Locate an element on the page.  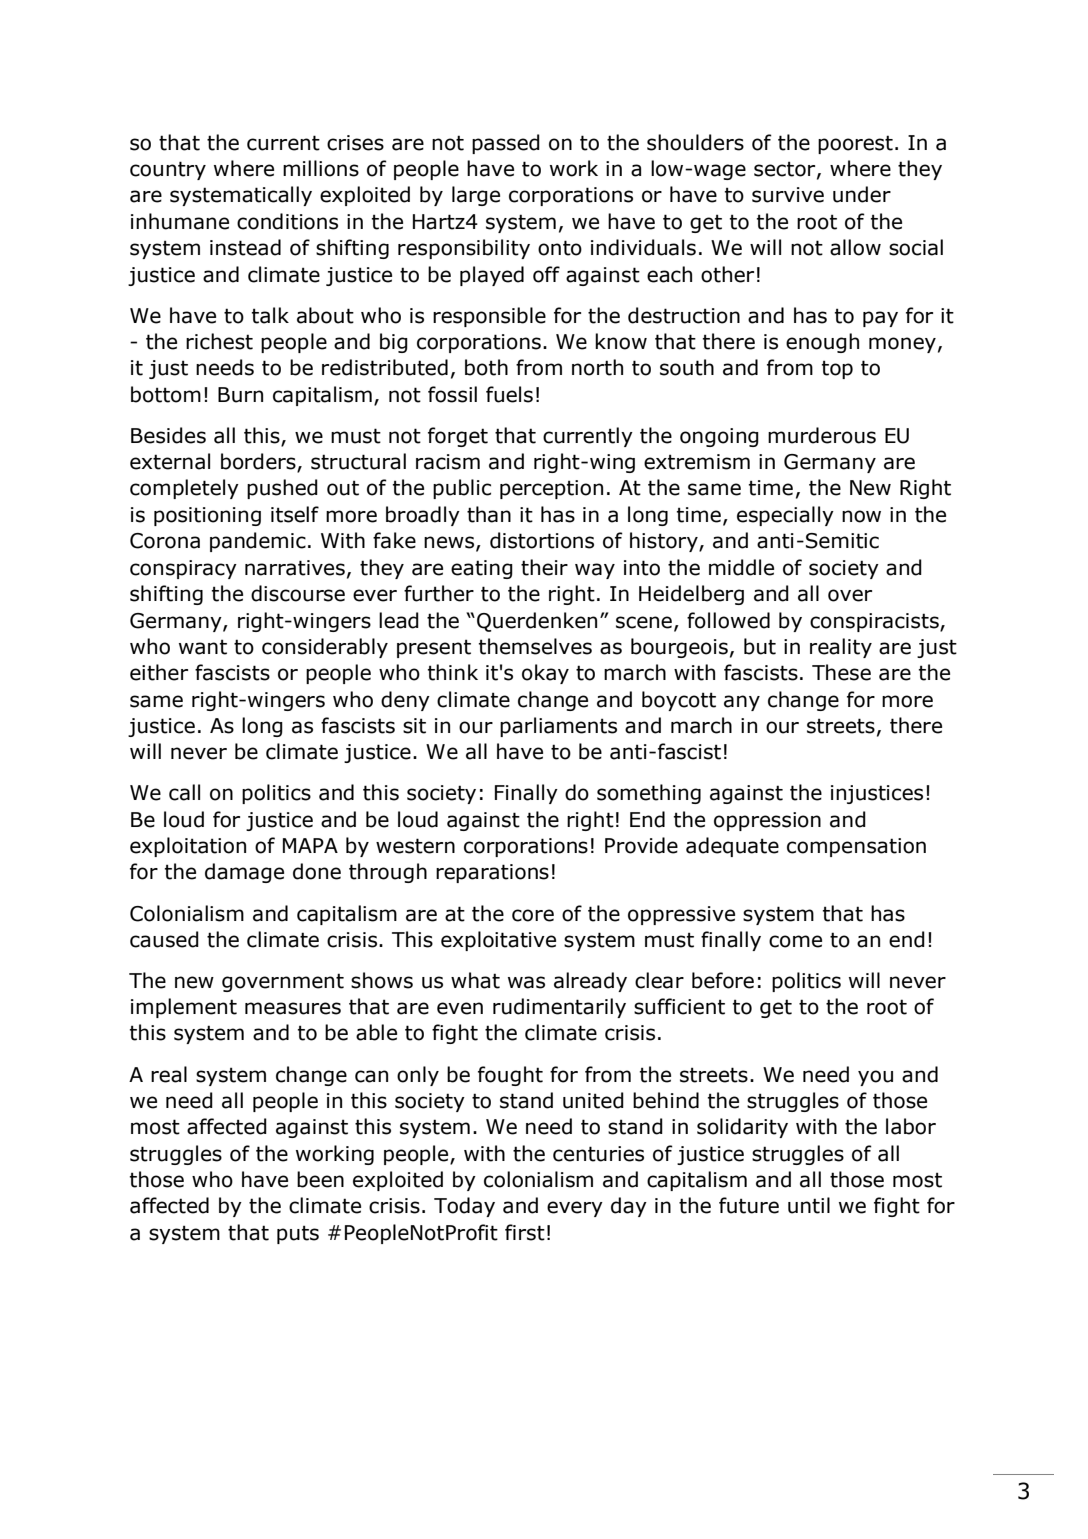
millions is located at coordinates (321, 168).
